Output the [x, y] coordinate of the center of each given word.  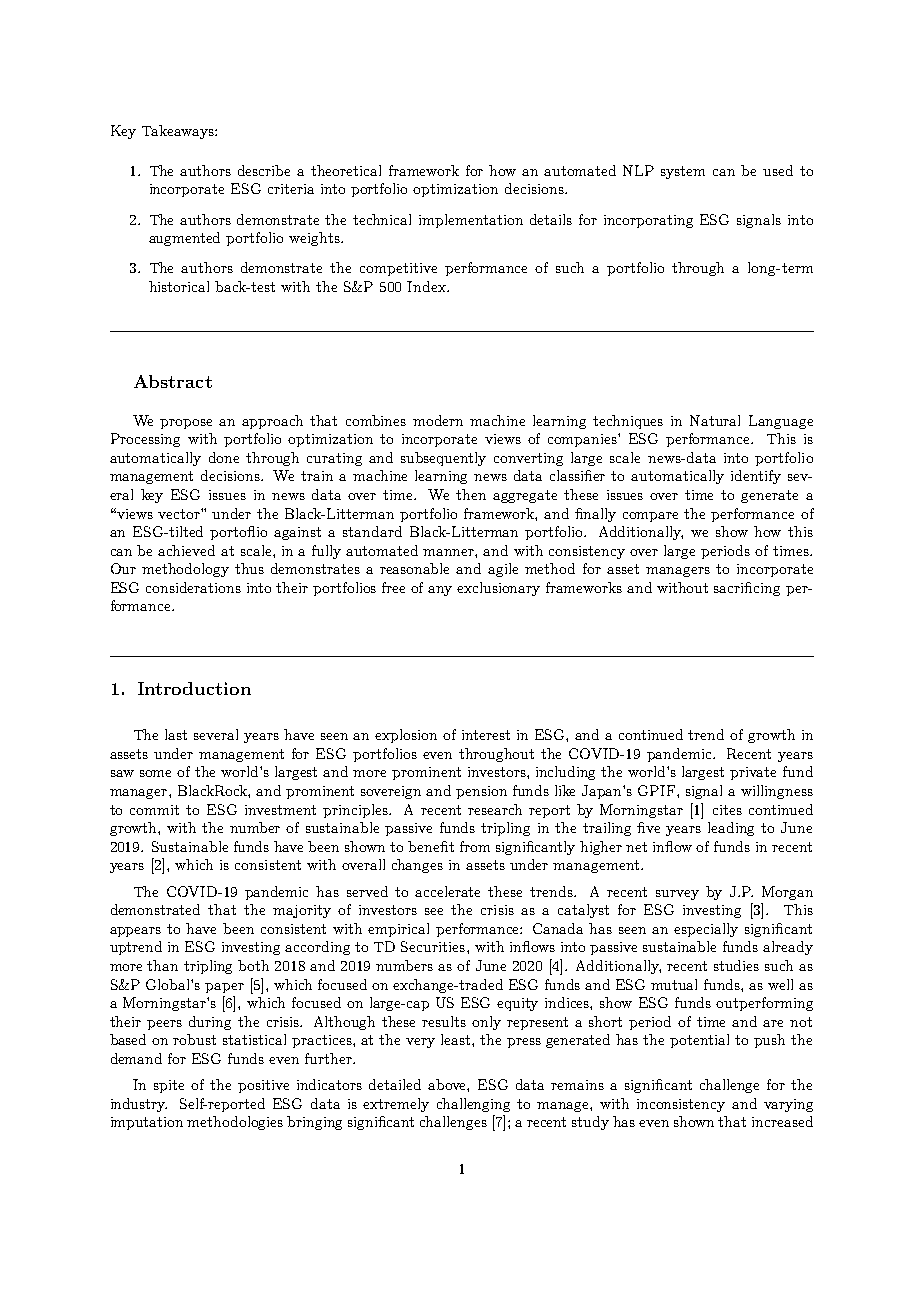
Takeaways [179, 132]
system [683, 172]
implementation [471, 221]
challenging [473, 1105]
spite [169, 1086]
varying [788, 1105]
